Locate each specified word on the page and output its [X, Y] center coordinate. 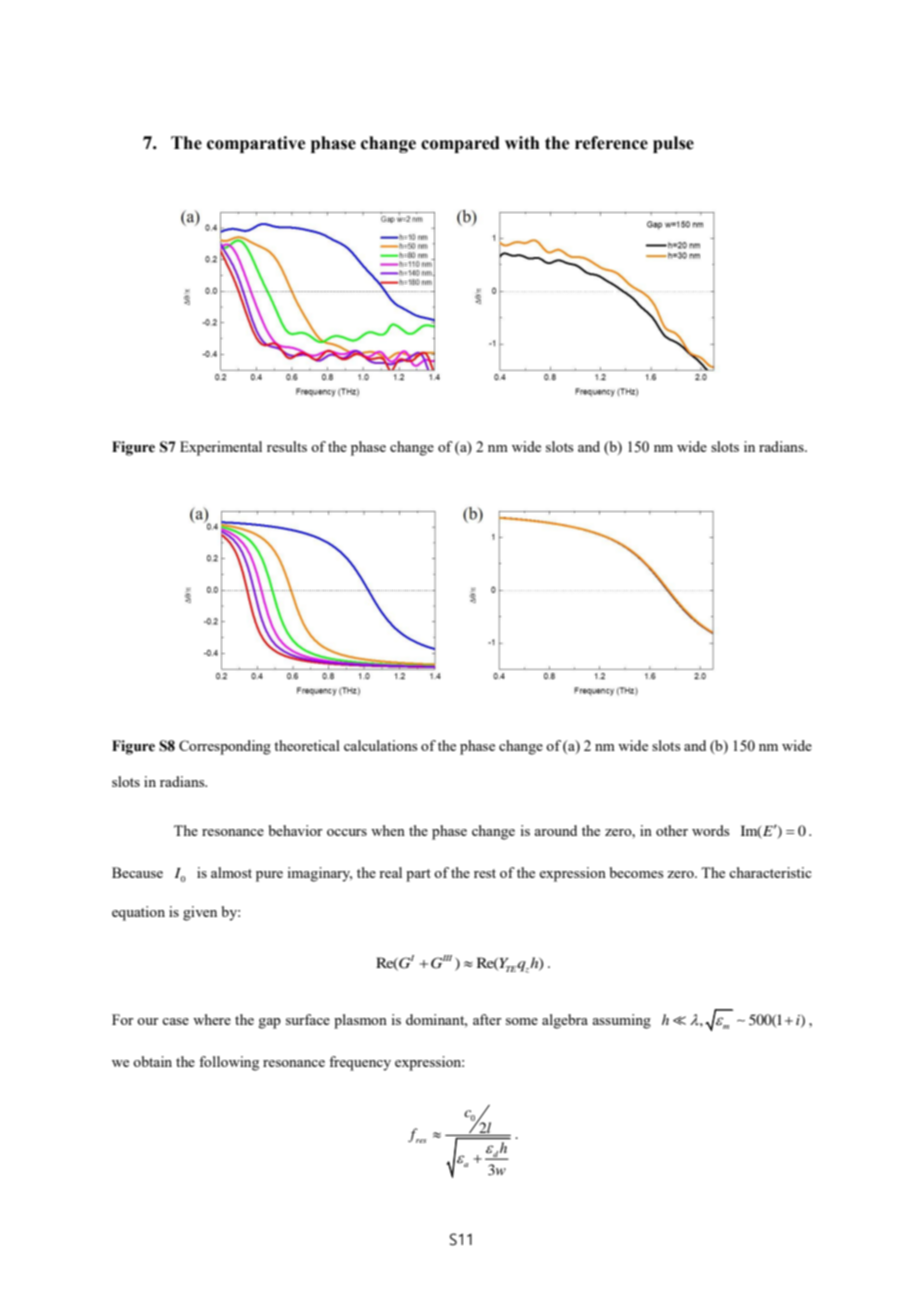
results [287, 446]
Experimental [221, 448]
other [672, 830]
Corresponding [225, 747]
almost [231, 872]
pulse [673, 144]
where [212, 1019]
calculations [380, 745]
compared [460, 144]
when [388, 830]
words [710, 830]
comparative [256, 144]
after [487, 1019]
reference [611, 143]
